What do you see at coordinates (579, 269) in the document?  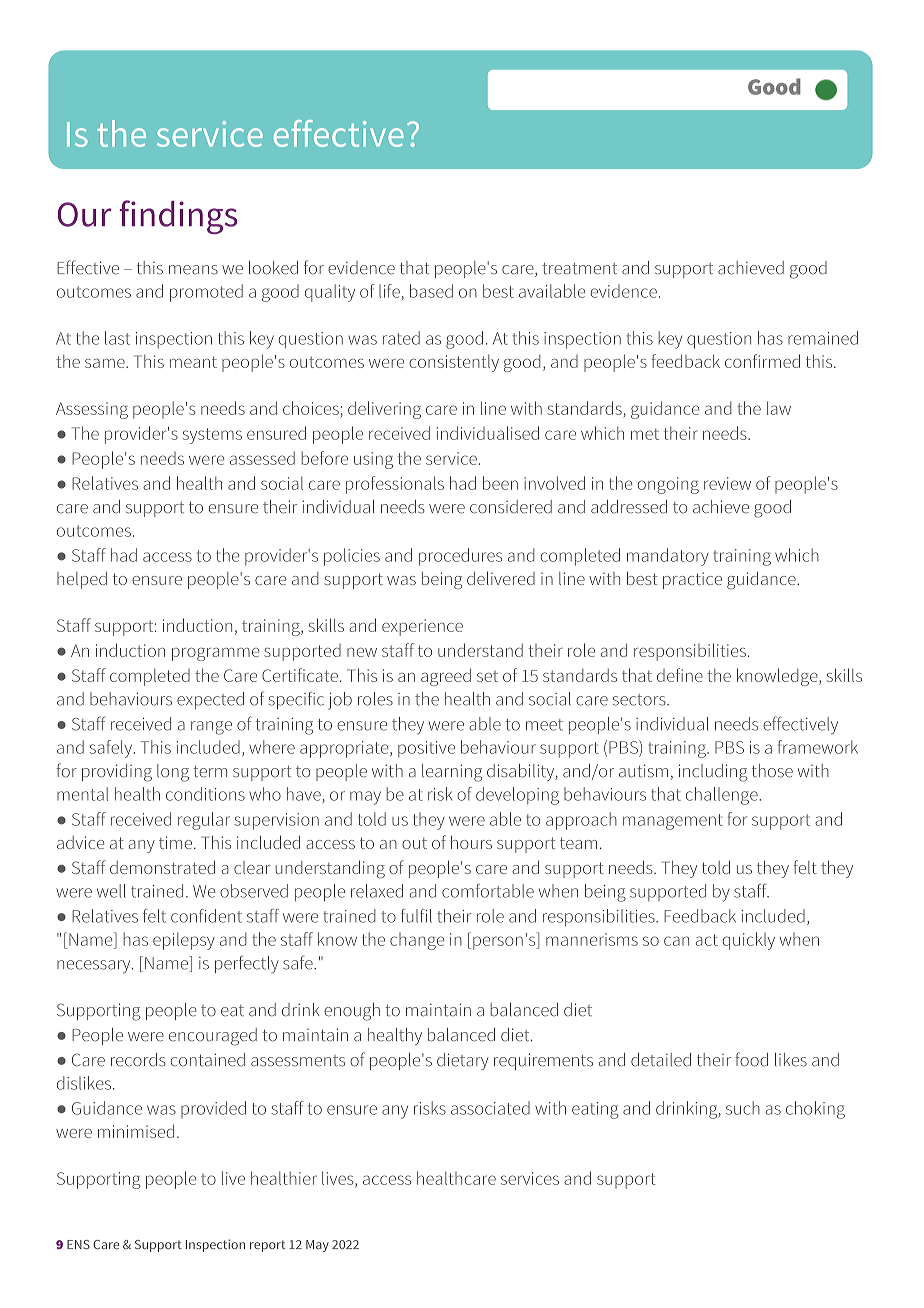 I see `treatment` at bounding box center [579, 269].
